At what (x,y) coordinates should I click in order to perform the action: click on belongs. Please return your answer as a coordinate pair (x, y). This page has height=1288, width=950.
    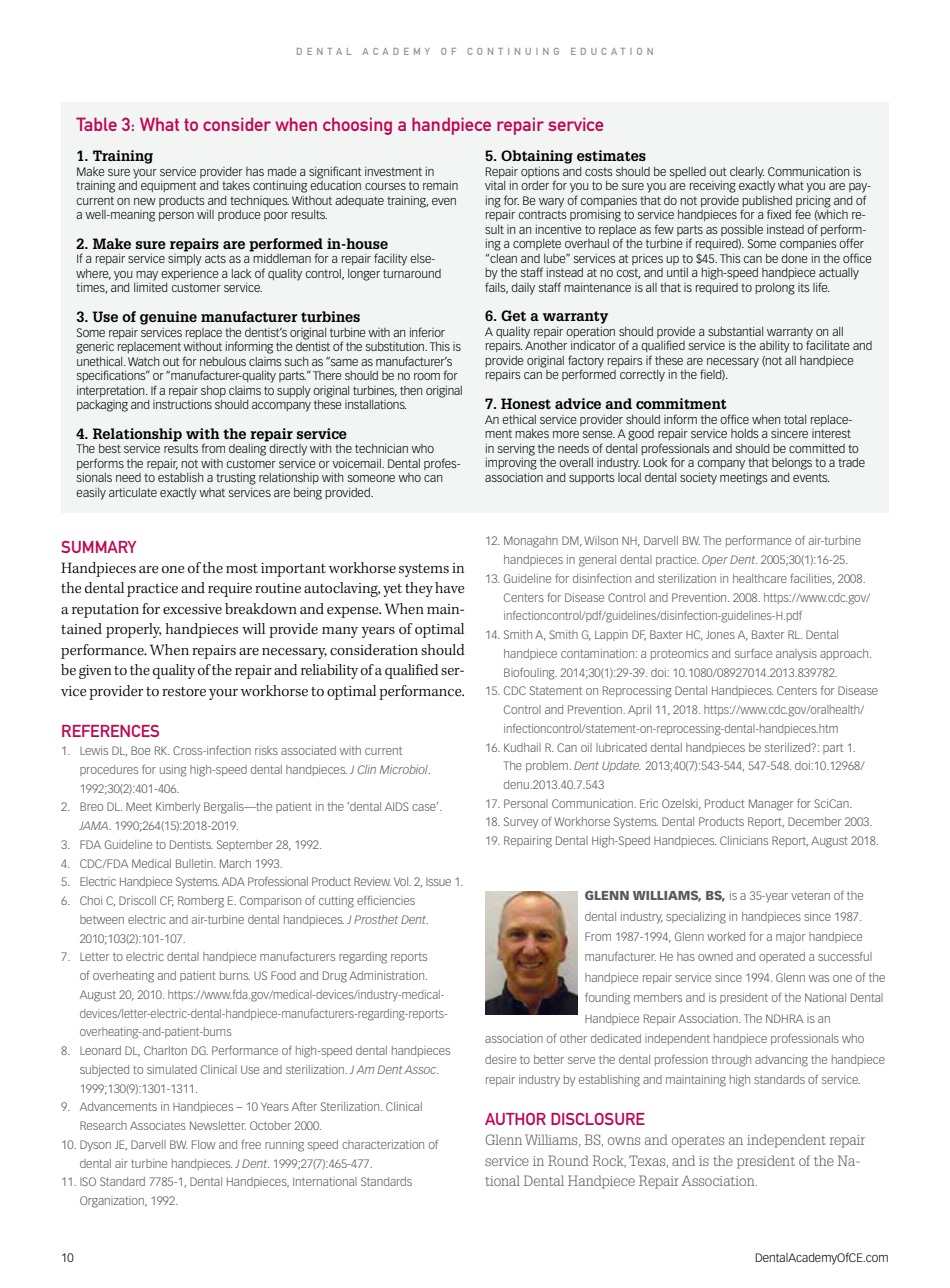
    Looking at the image, I should click on (792, 464).
